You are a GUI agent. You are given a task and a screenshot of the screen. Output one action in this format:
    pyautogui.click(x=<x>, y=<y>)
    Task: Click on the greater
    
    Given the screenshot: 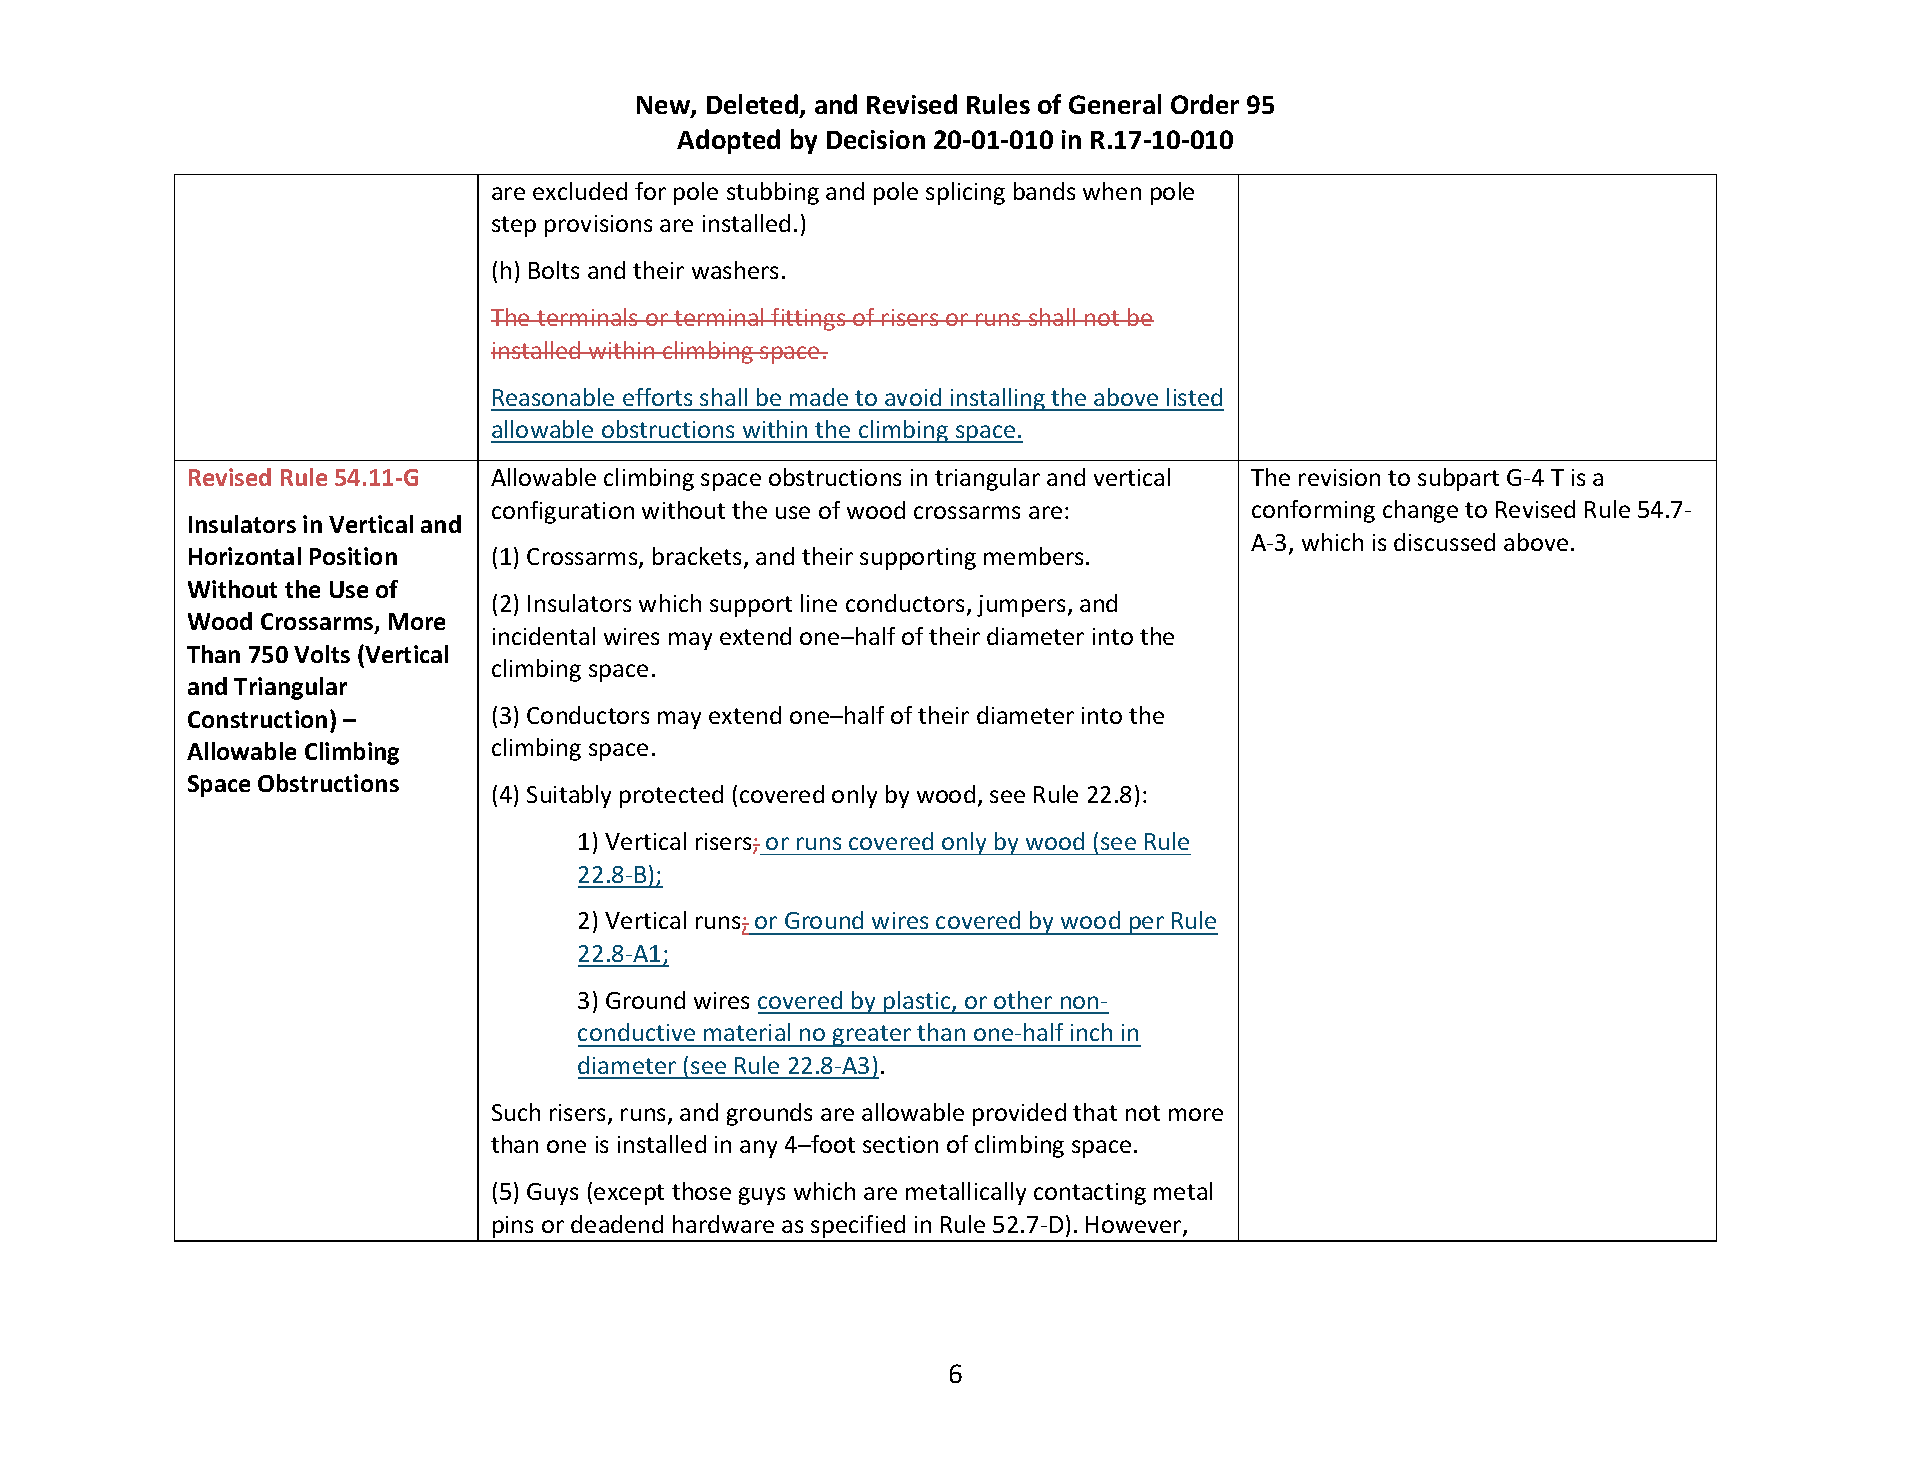 What is the action you would take?
    pyautogui.click(x=872, y=1036)
